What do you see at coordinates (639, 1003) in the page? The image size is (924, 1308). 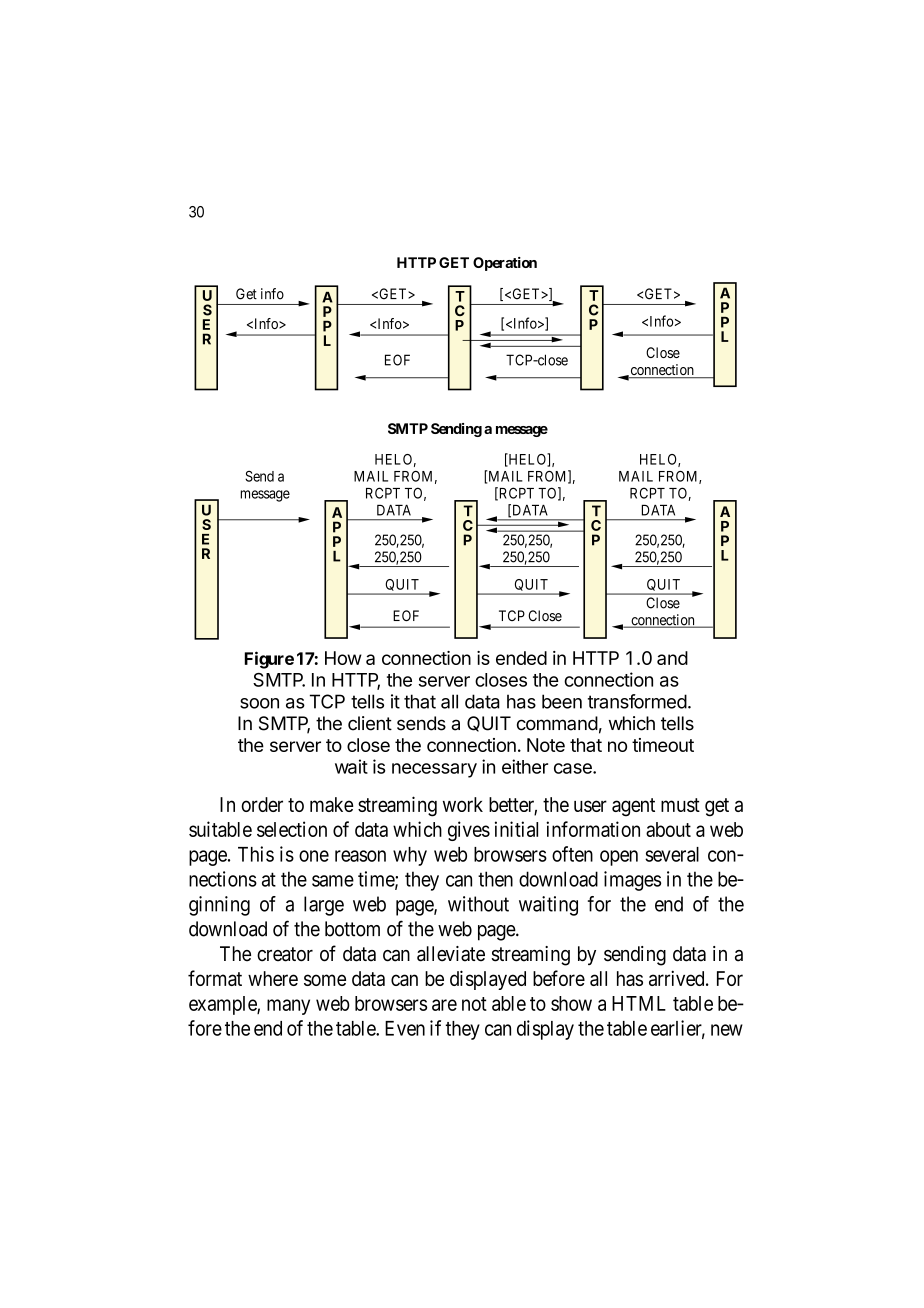 I see `HTML` at bounding box center [639, 1003].
